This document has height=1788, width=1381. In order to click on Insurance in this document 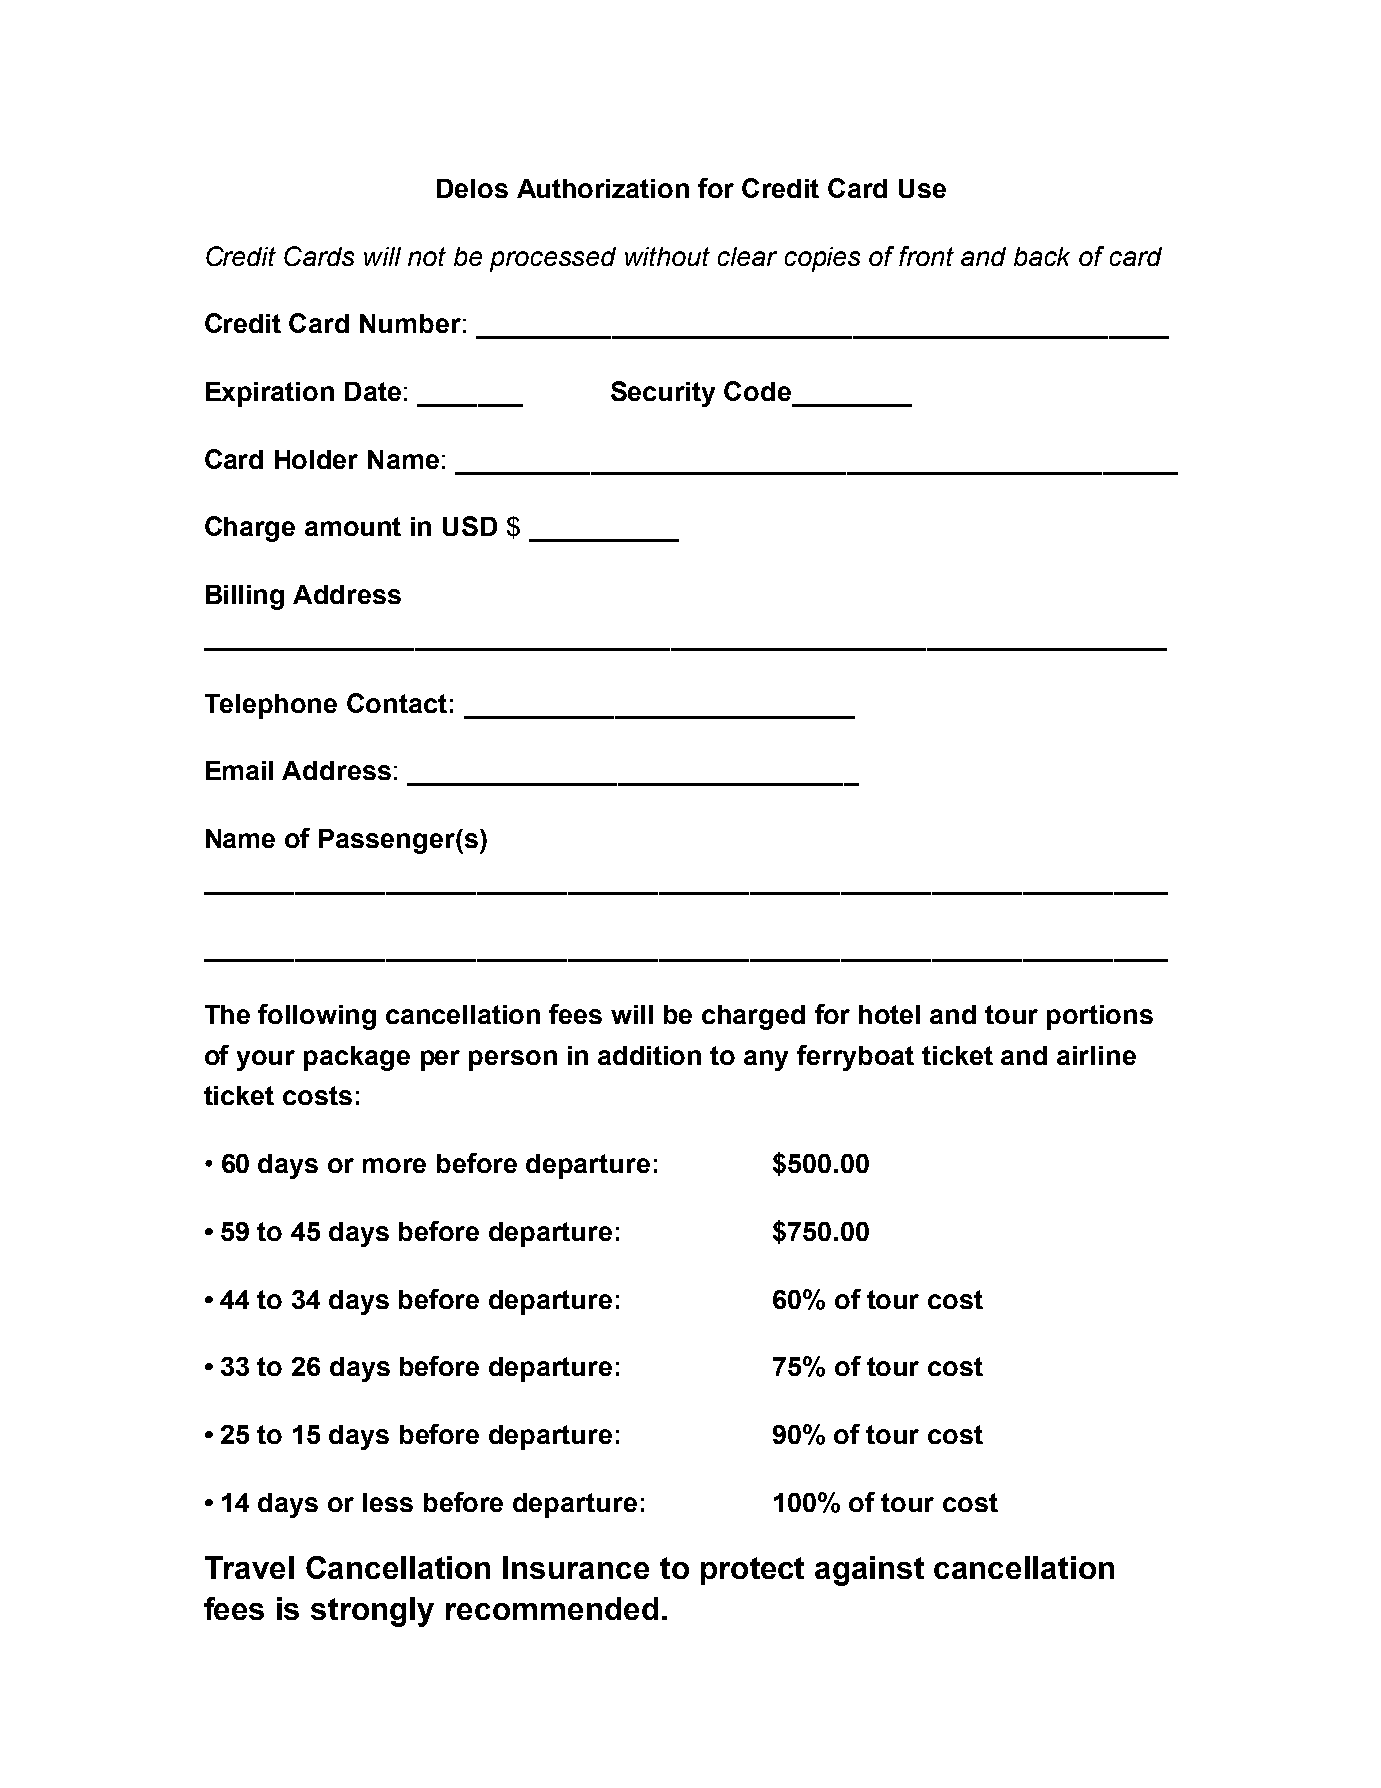, I will do `click(576, 1567)`.
